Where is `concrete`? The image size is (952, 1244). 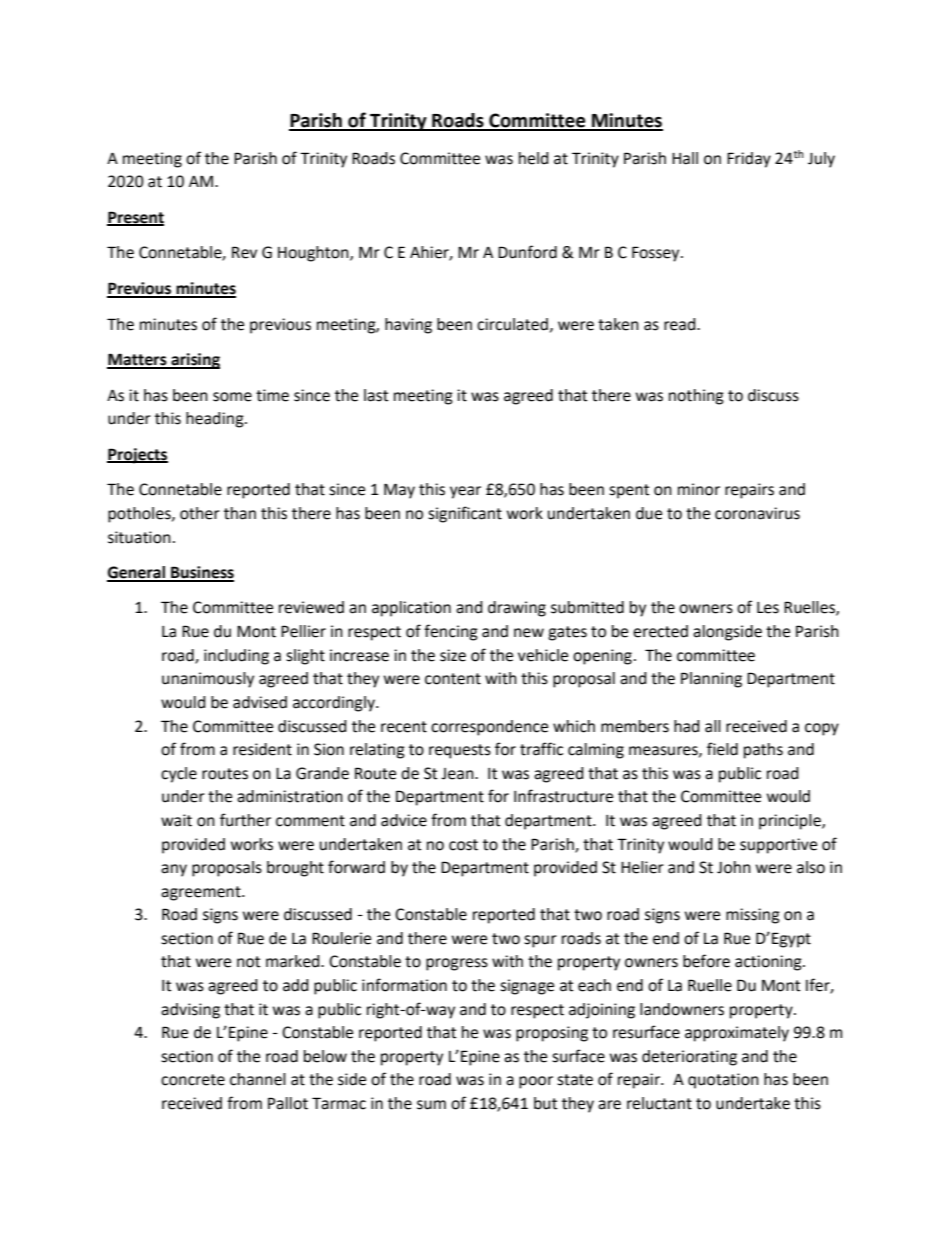 concrete is located at coordinates (193, 1080).
